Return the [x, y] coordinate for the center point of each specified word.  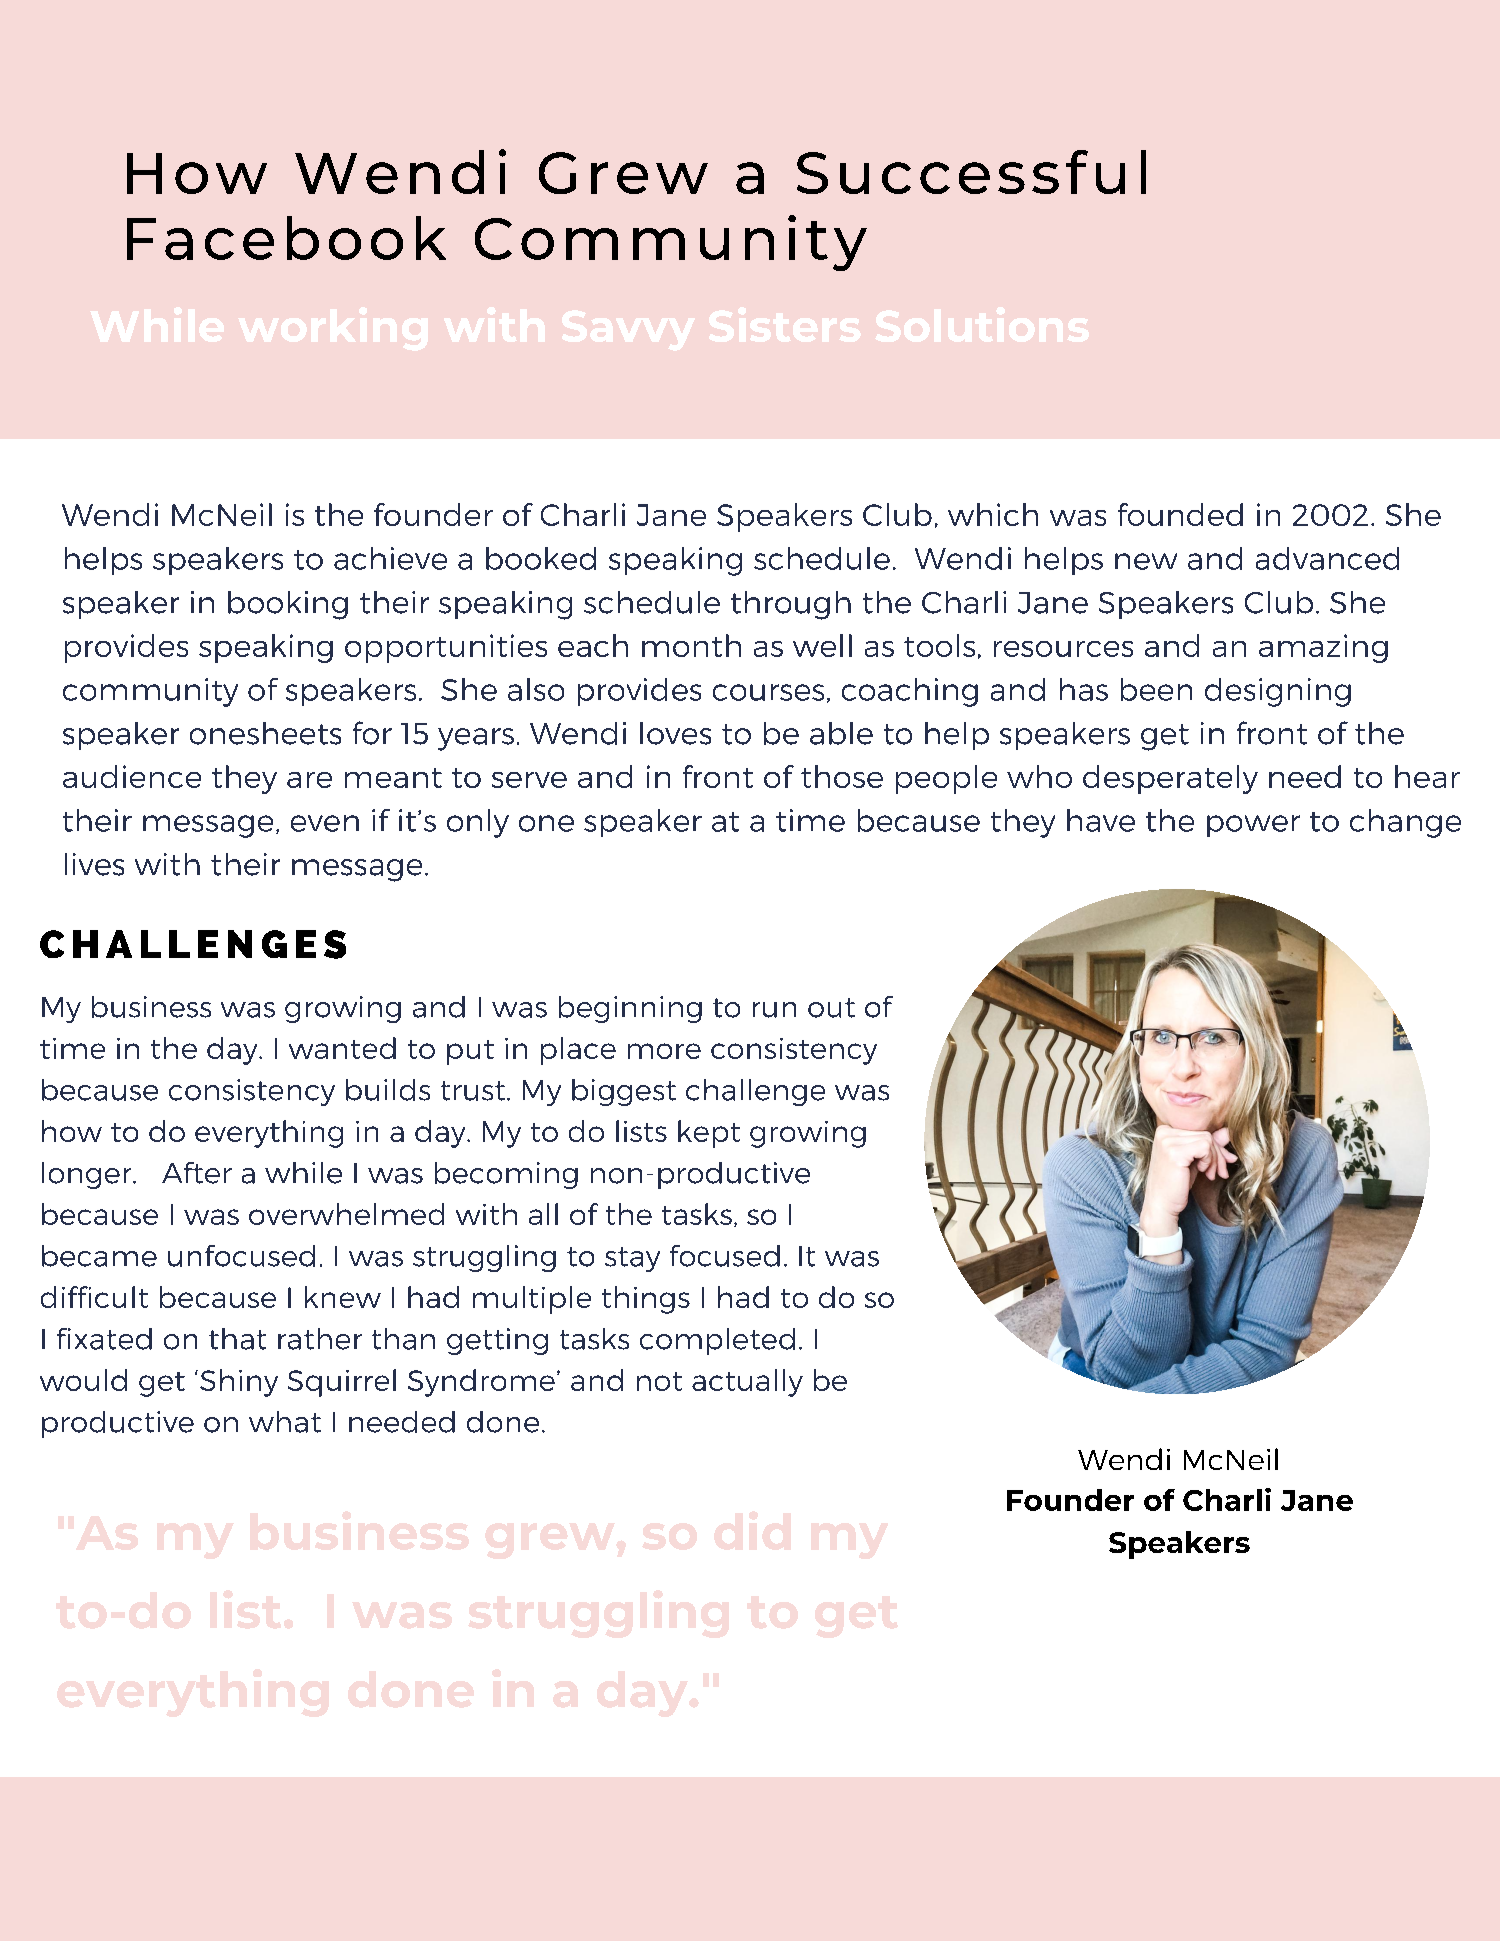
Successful [971, 172]
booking [288, 605]
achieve [390, 558]
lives [94, 864]
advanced [1327, 558]
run [774, 1010]
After [197, 1173]
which [993, 514]
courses [768, 692]
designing [1278, 692]
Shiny [239, 1383]
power [1253, 826]
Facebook [286, 238]
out [831, 1008]
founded [1180, 514]
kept [709, 1134]
